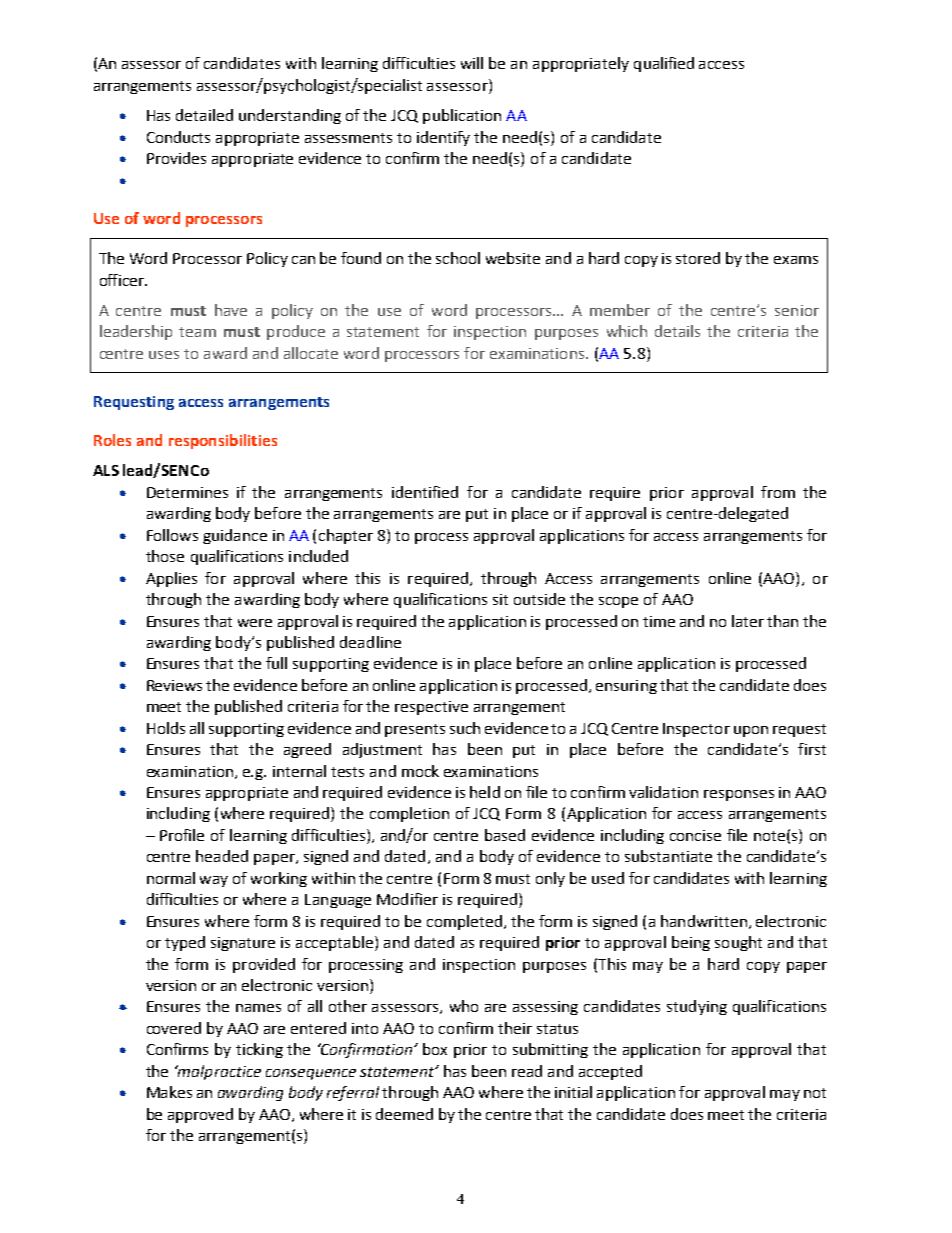 The image size is (952, 1233). What do you see at coordinates (539, 599) in the page?
I see `outside` at bounding box center [539, 599].
